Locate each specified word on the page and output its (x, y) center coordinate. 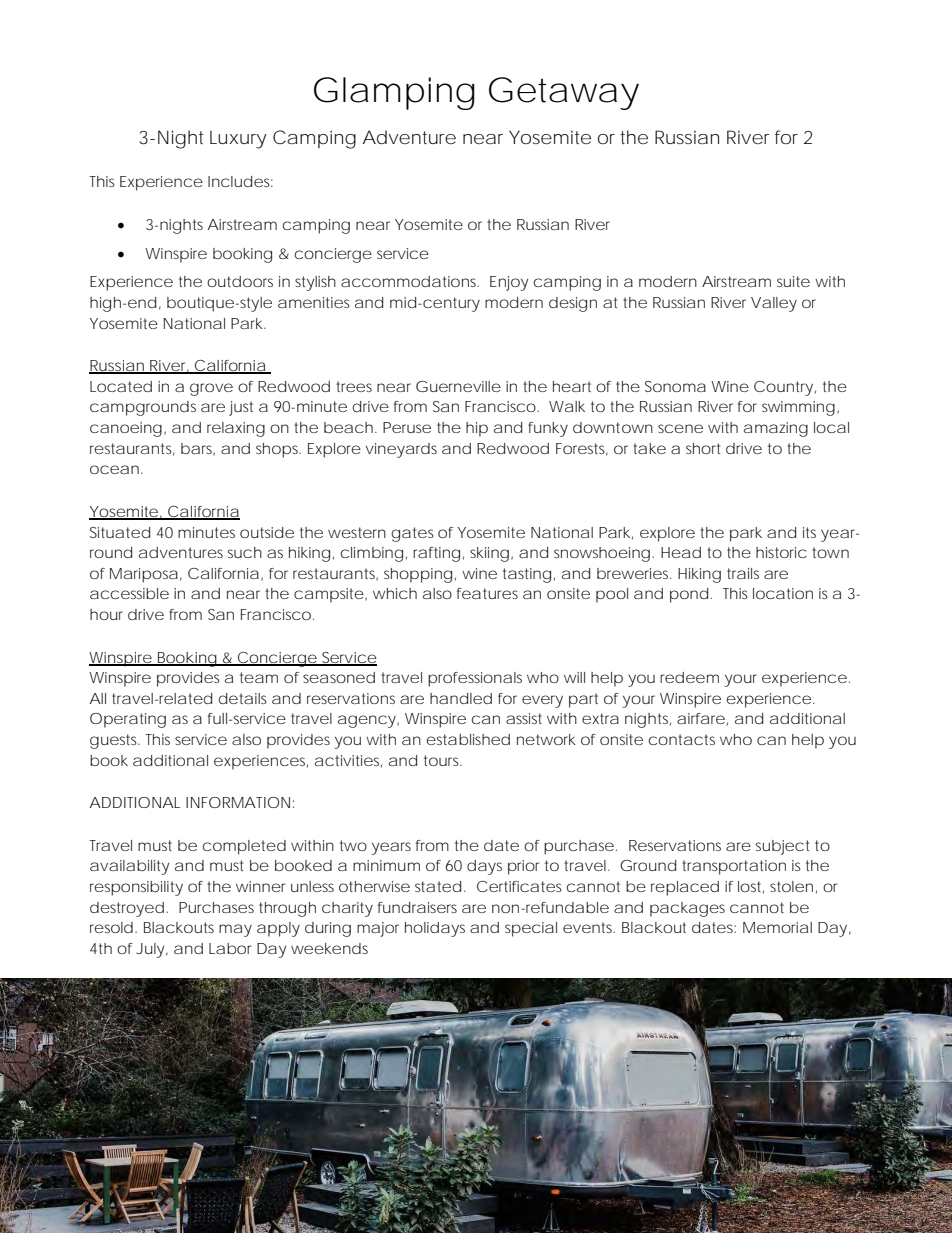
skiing (489, 554)
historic (781, 552)
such (245, 552)
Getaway (564, 93)
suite (793, 281)
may (235, 930)
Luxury (238, 140)
